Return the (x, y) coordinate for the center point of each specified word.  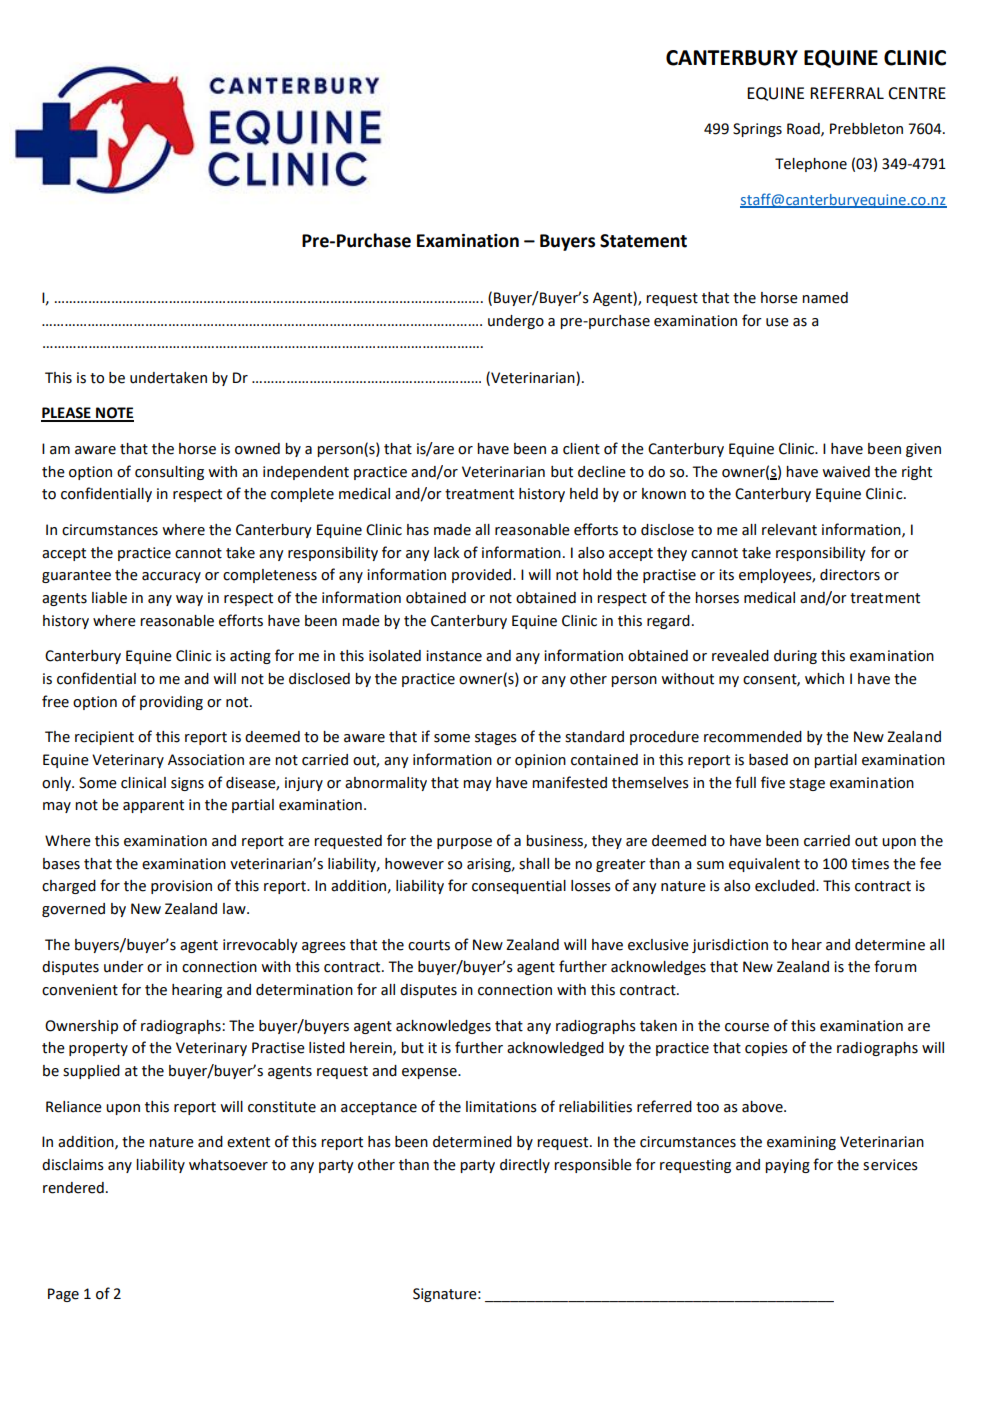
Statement (643, 241)
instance (454, 656)
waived (846, 472)
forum (895, 966)
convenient (80, 990)
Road (804, 129)
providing (171, 703)
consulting (169, 473)
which (824, 679)
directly (525, 1166)
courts (429, 945)
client (581, 449)
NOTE (114, 414)
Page (63, 1295)
